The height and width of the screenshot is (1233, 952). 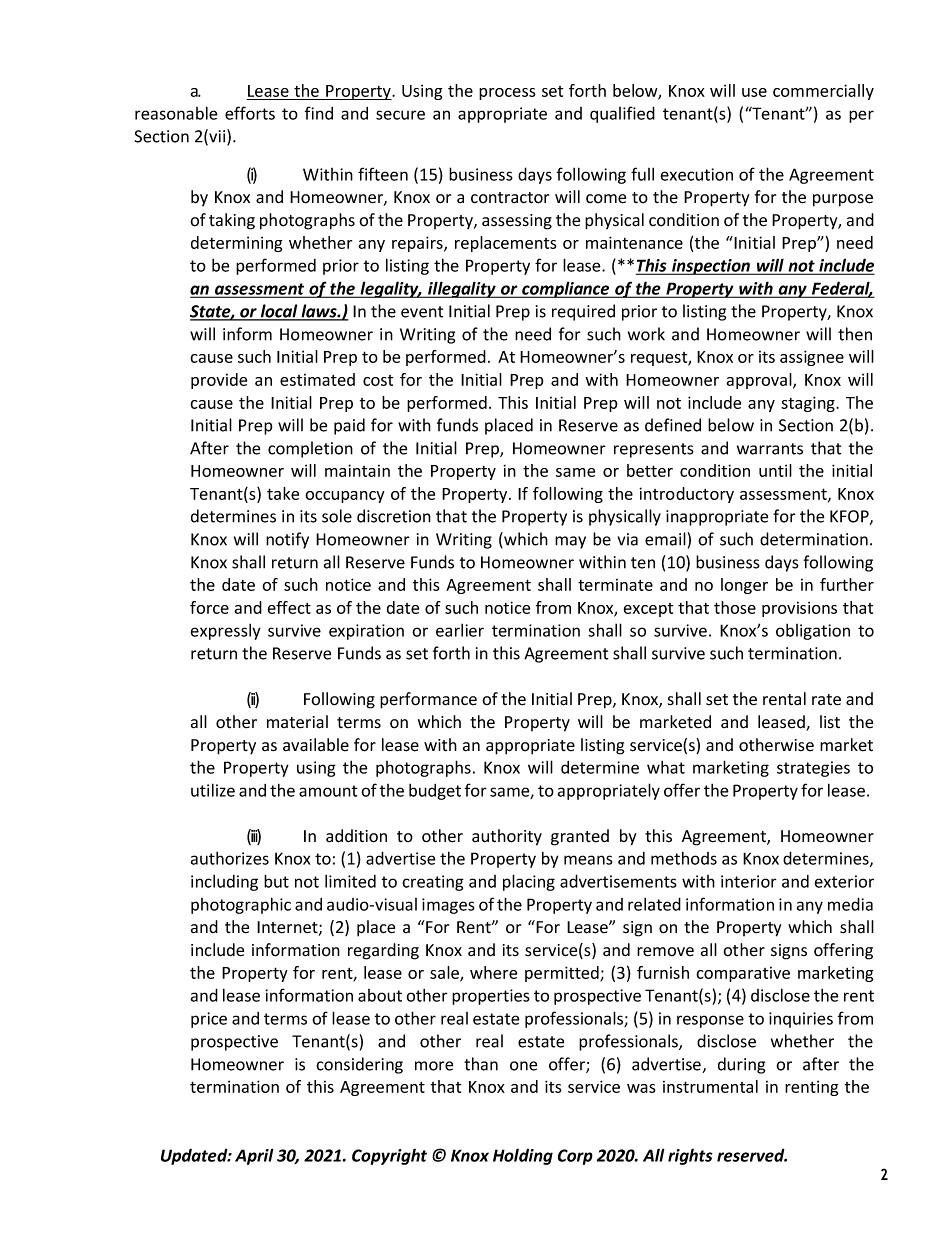 What do you see at coordinates (250, 113) in the screenshot?
I see `efforts` at bounding box center [250, 113].
